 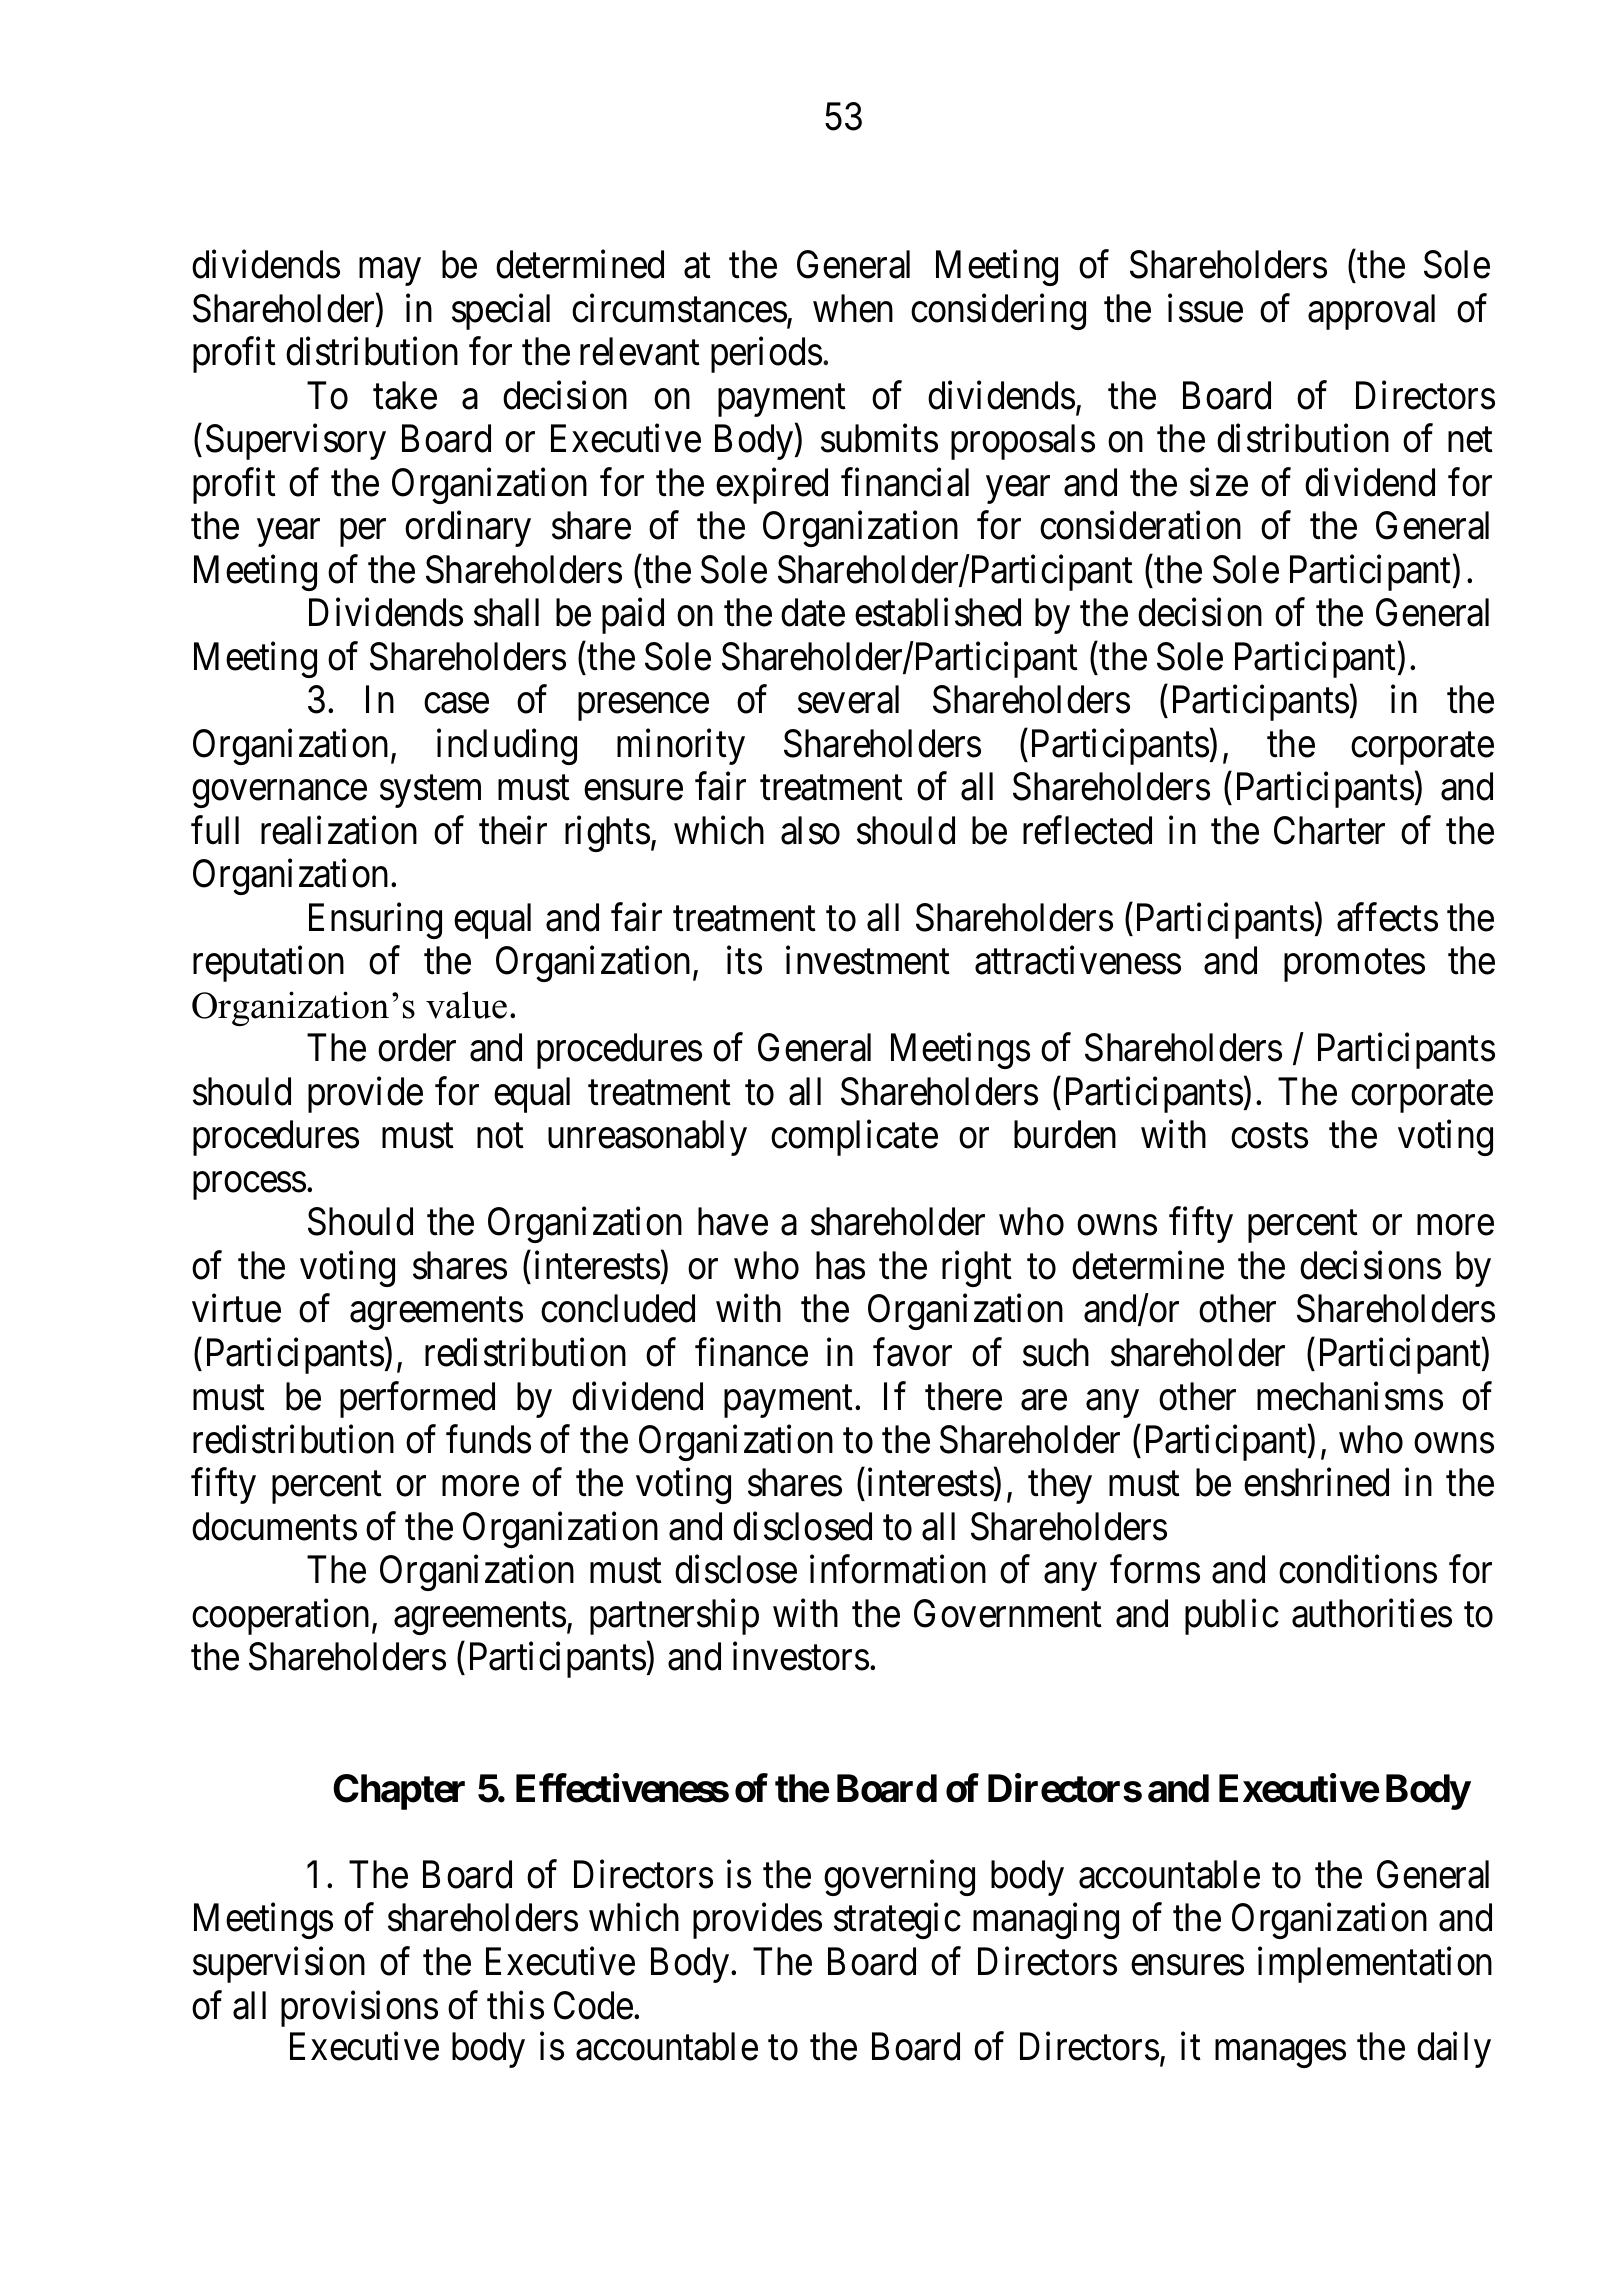 I want to click on Charter, so click(x=1329, y=830).
